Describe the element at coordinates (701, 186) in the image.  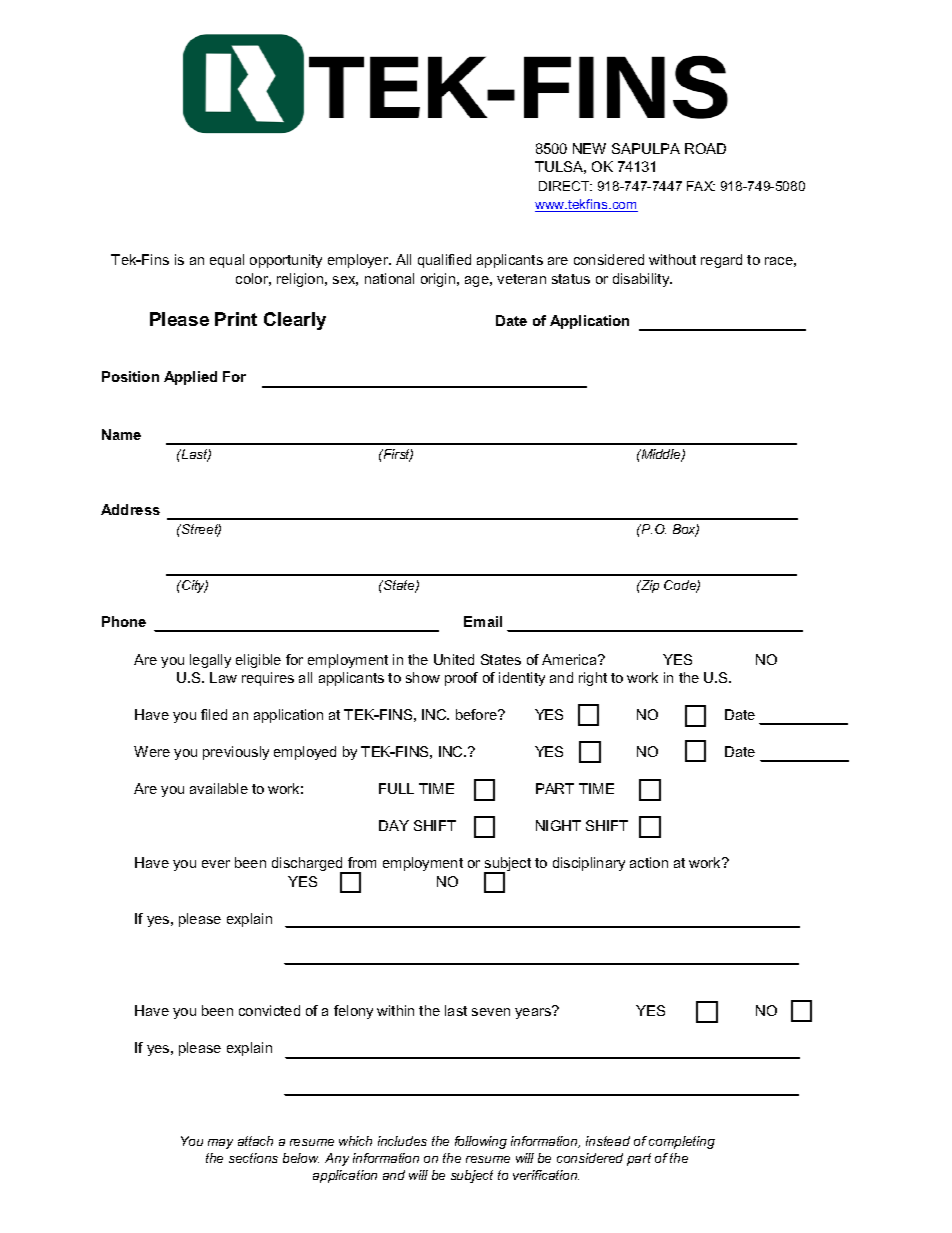
I see `FAX` at that location.
